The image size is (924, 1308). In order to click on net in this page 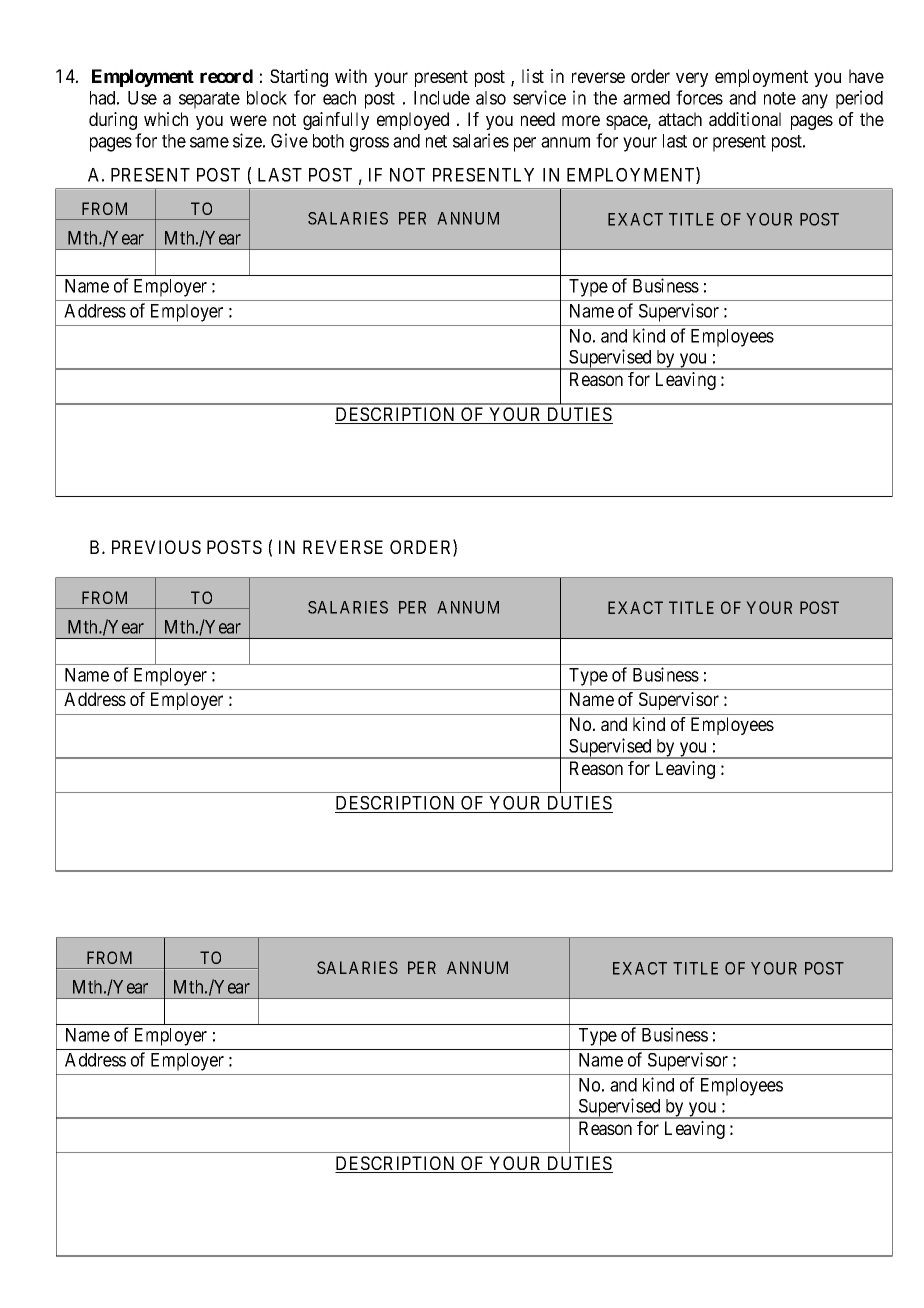, I will do `click(436, 141)`.
